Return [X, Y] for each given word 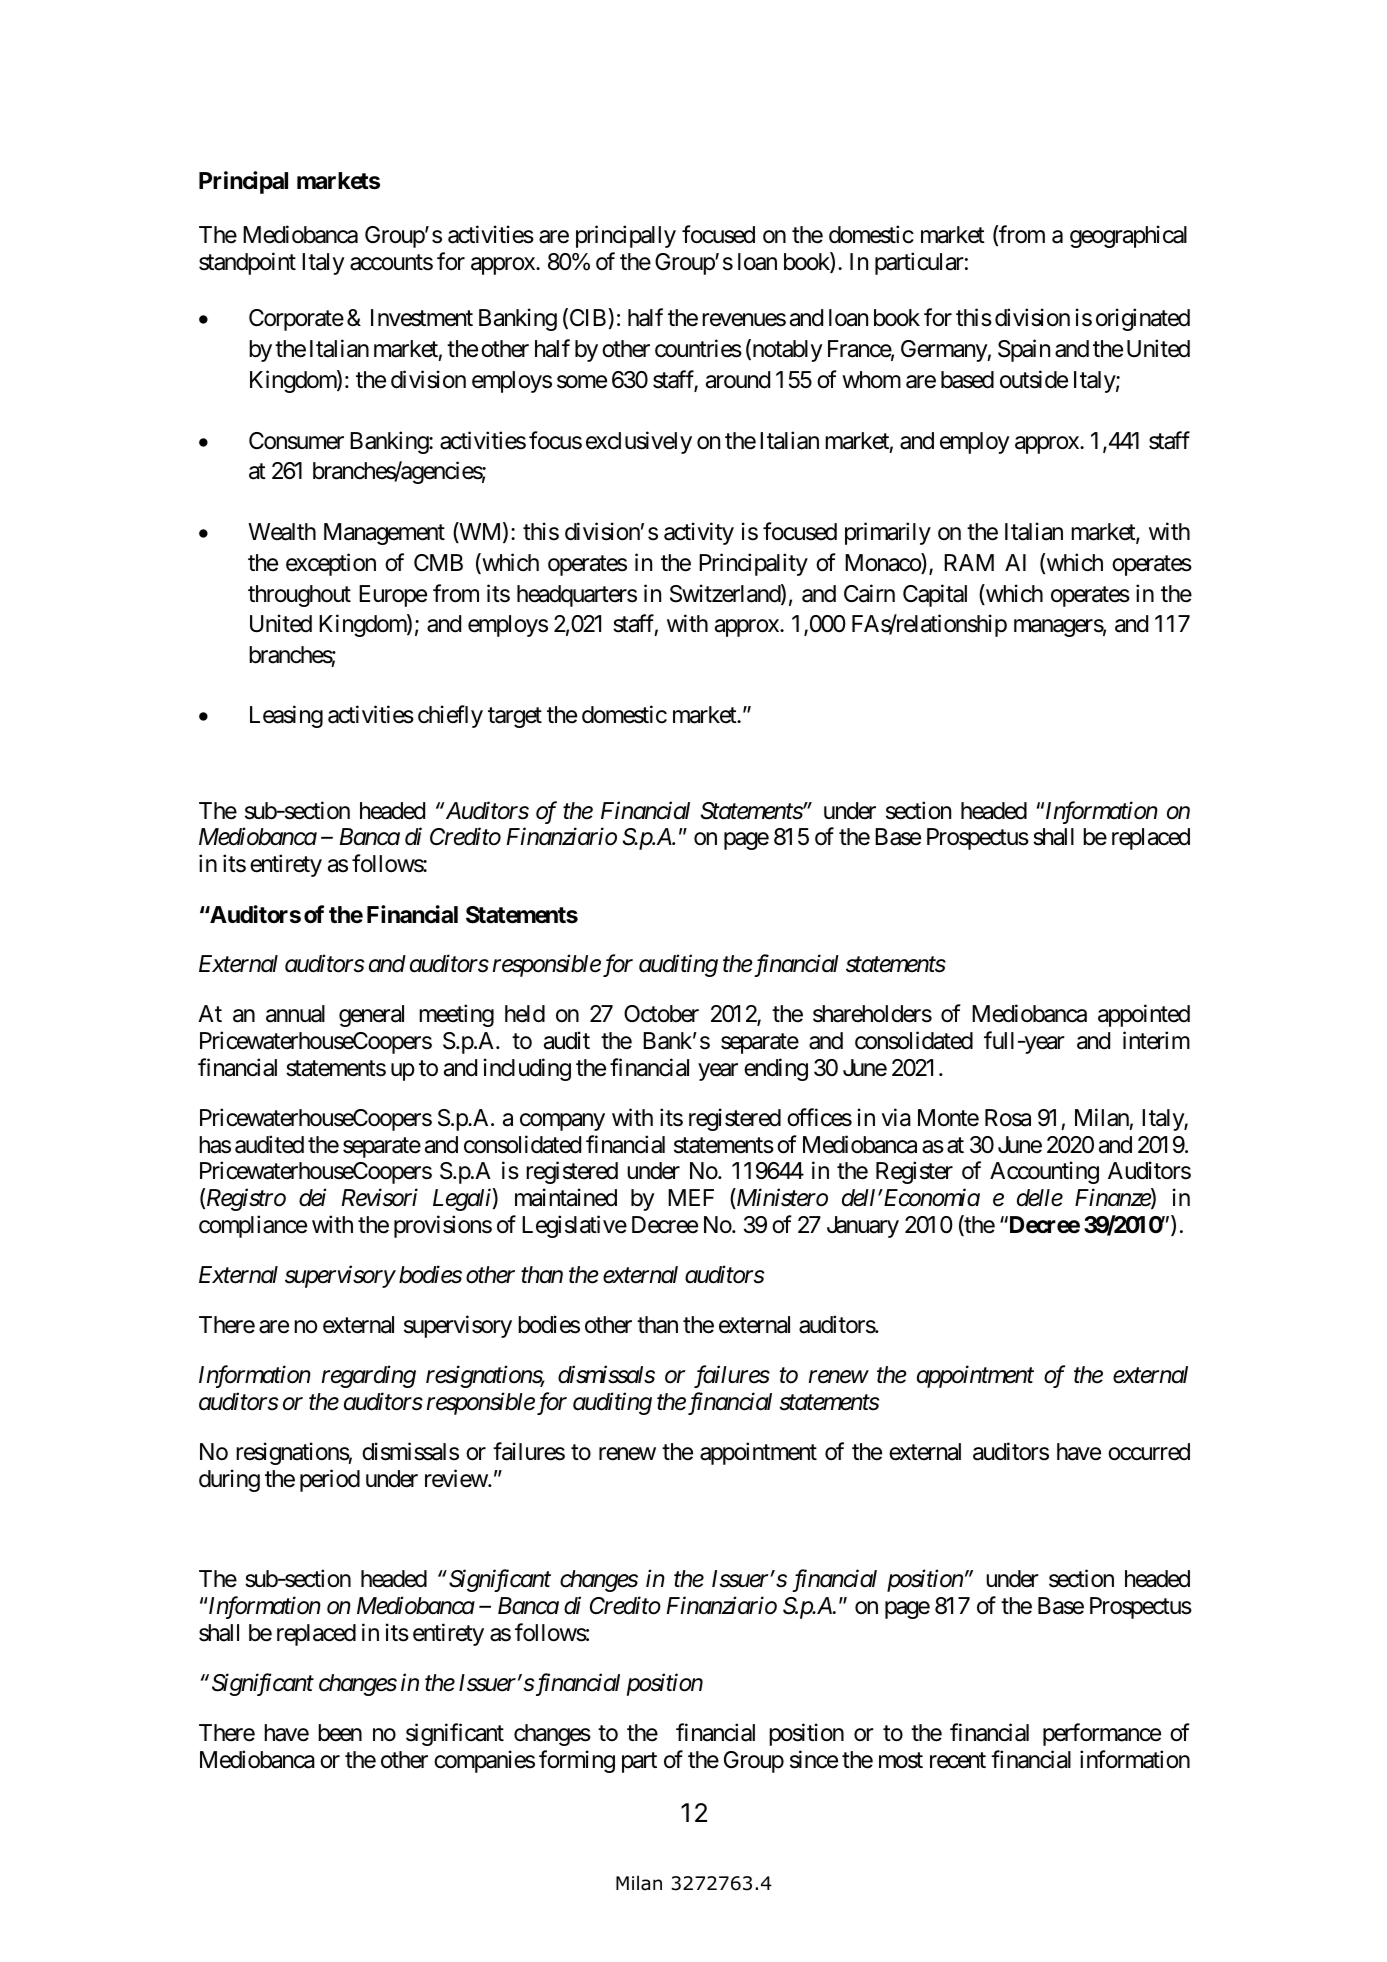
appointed [1144, 1016]
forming [577, 1761]
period [330, 1480]
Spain [1024, 351]
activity [699, 533]
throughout [299, 596]
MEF [691, 1197]
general [371, 1016]
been [340, 1733]
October [661, 1014]
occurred [1149, 1452]
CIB [586, 319]
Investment [422, 318]
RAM [969, 562]
